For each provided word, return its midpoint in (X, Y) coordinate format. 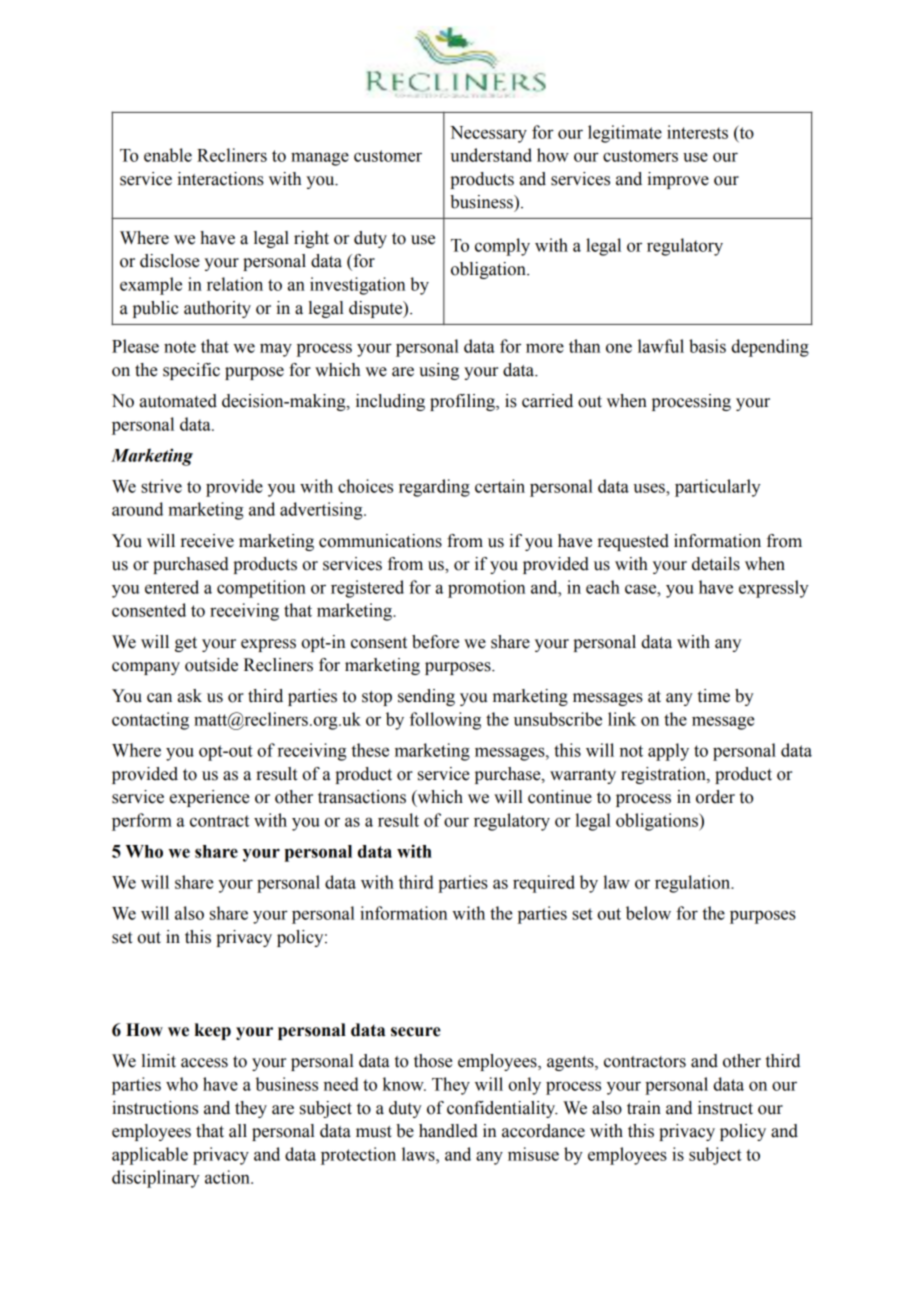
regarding (434, 488)
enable (168, 155)
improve (678, 180)
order (715, 797)
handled (448, 1131)
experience (209, 798)
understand (491, 155)
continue (560, 797)
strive (161, 486)
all (238, 1131)
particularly (718, 488)
